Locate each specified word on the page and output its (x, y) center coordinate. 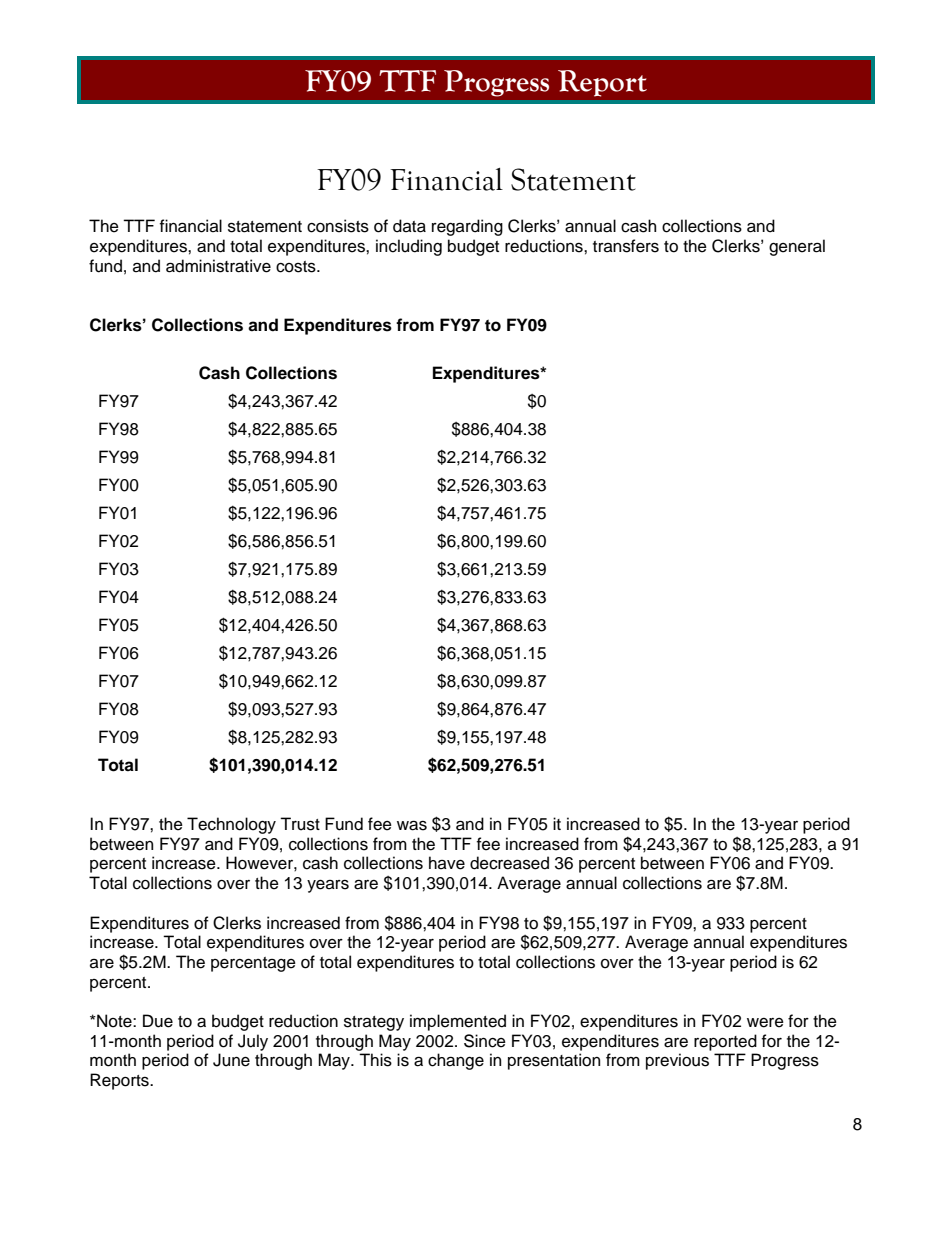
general (797, 247)
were (765, 1023)
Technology (231, 825)
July (253, 1042)
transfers (626, 246)
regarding (467, 227)
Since (485, 1041)
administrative (218, 266)
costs (297, 267)
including (409, 247)
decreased (509, 863)
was (412, 825)
